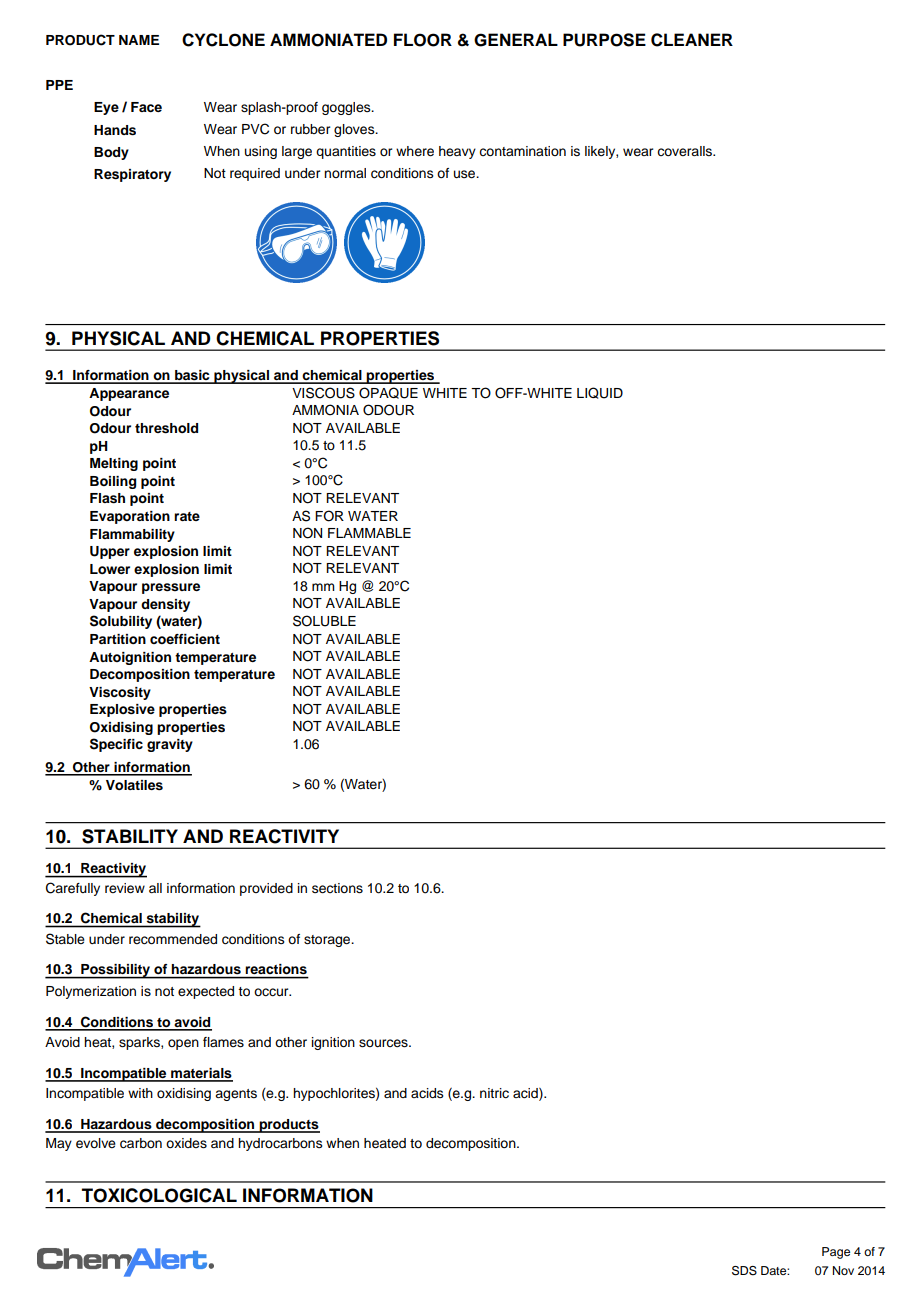  I want to click on LIQUID, so click(600, 393).
